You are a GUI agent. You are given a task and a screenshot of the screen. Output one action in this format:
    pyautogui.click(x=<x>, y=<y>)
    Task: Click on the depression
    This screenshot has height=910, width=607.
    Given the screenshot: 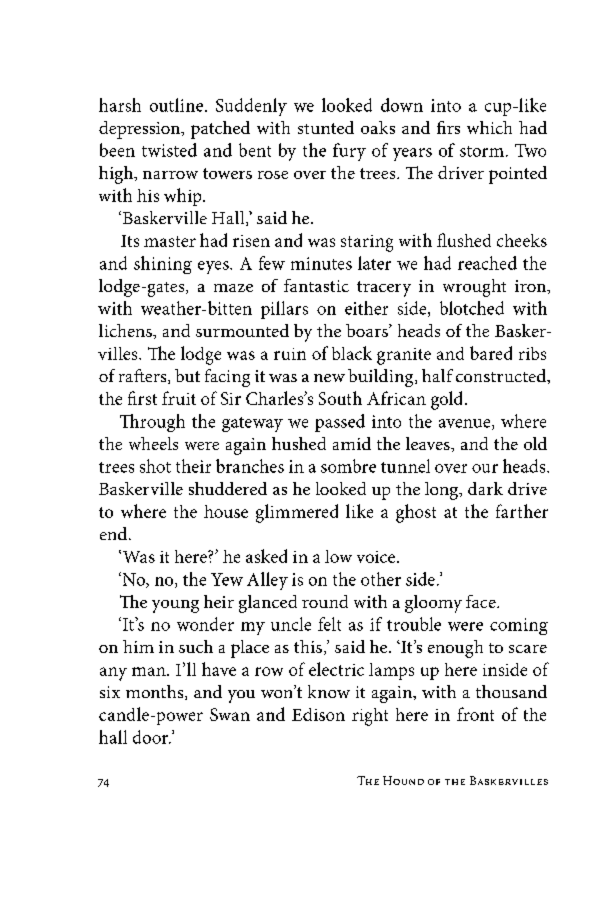 What is the action you would take?
    pyautogui.click(x=140, y=130)
